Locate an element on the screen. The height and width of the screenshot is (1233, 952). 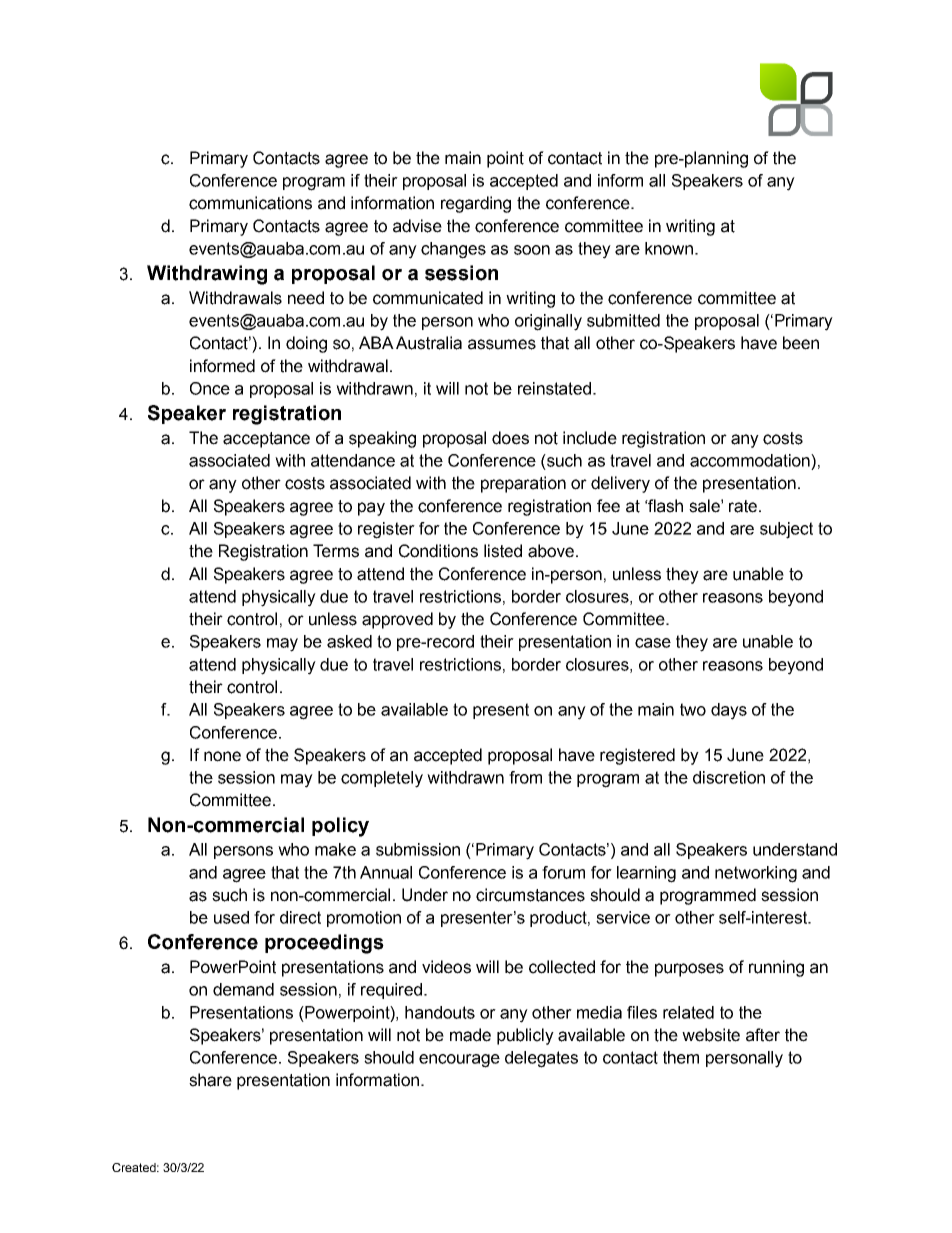
known is located at coordinates (669, 248).
